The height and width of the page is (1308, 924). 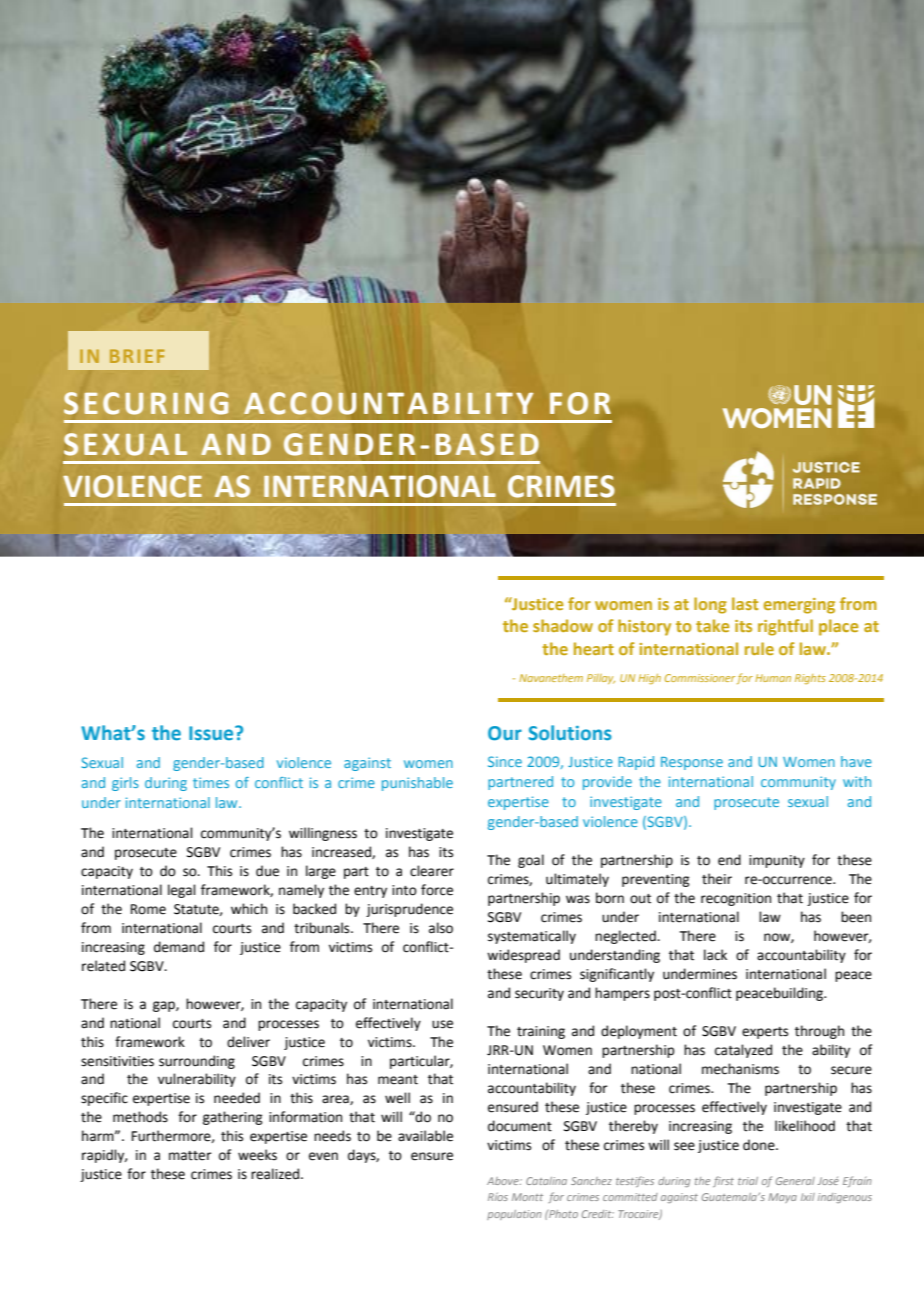 I want to click on lack, so click(x=715, y=955).
